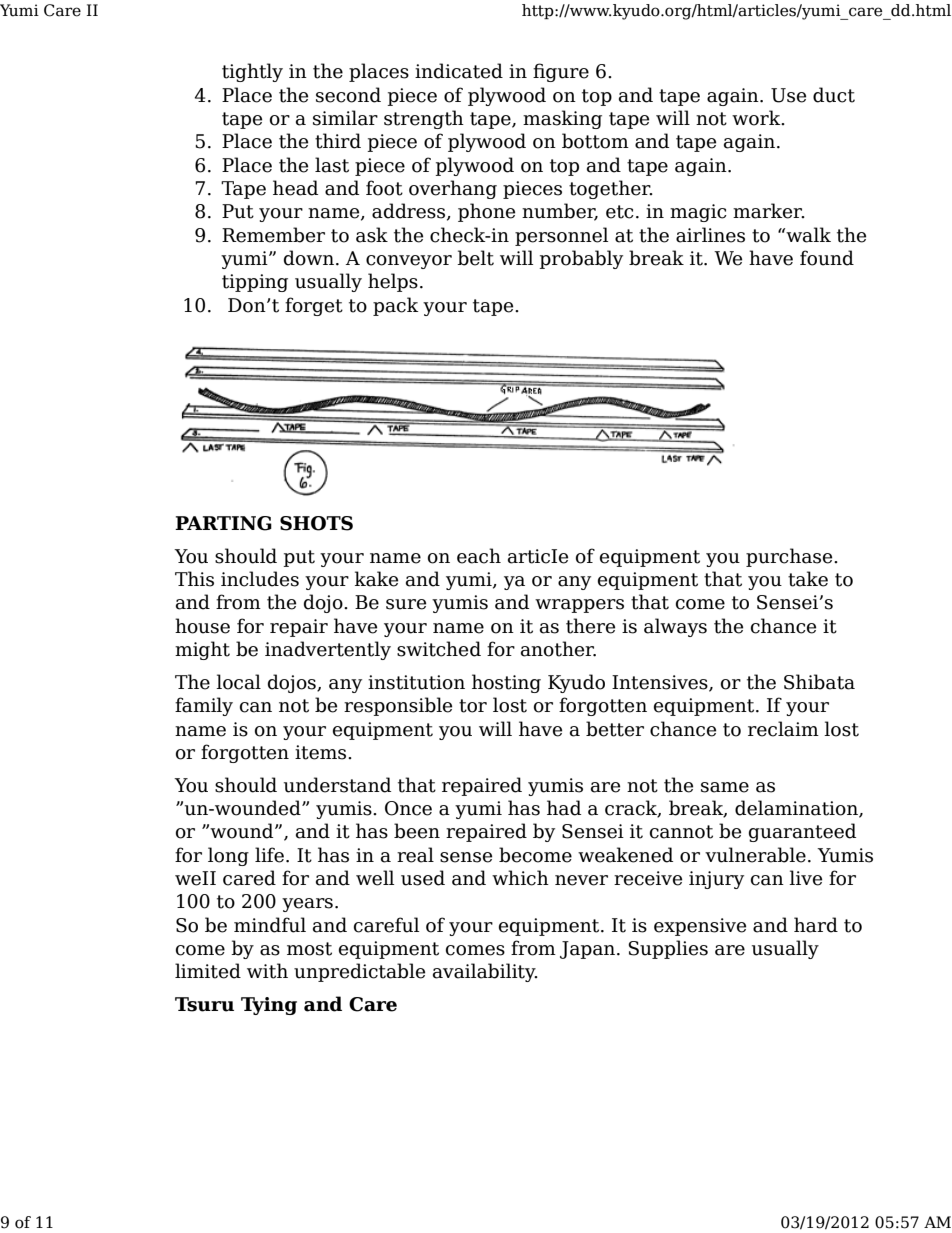  What do you see at coordinates (316, 523) in the screenshot?
I see `SHOTS` at bounding box center [316, 523].
